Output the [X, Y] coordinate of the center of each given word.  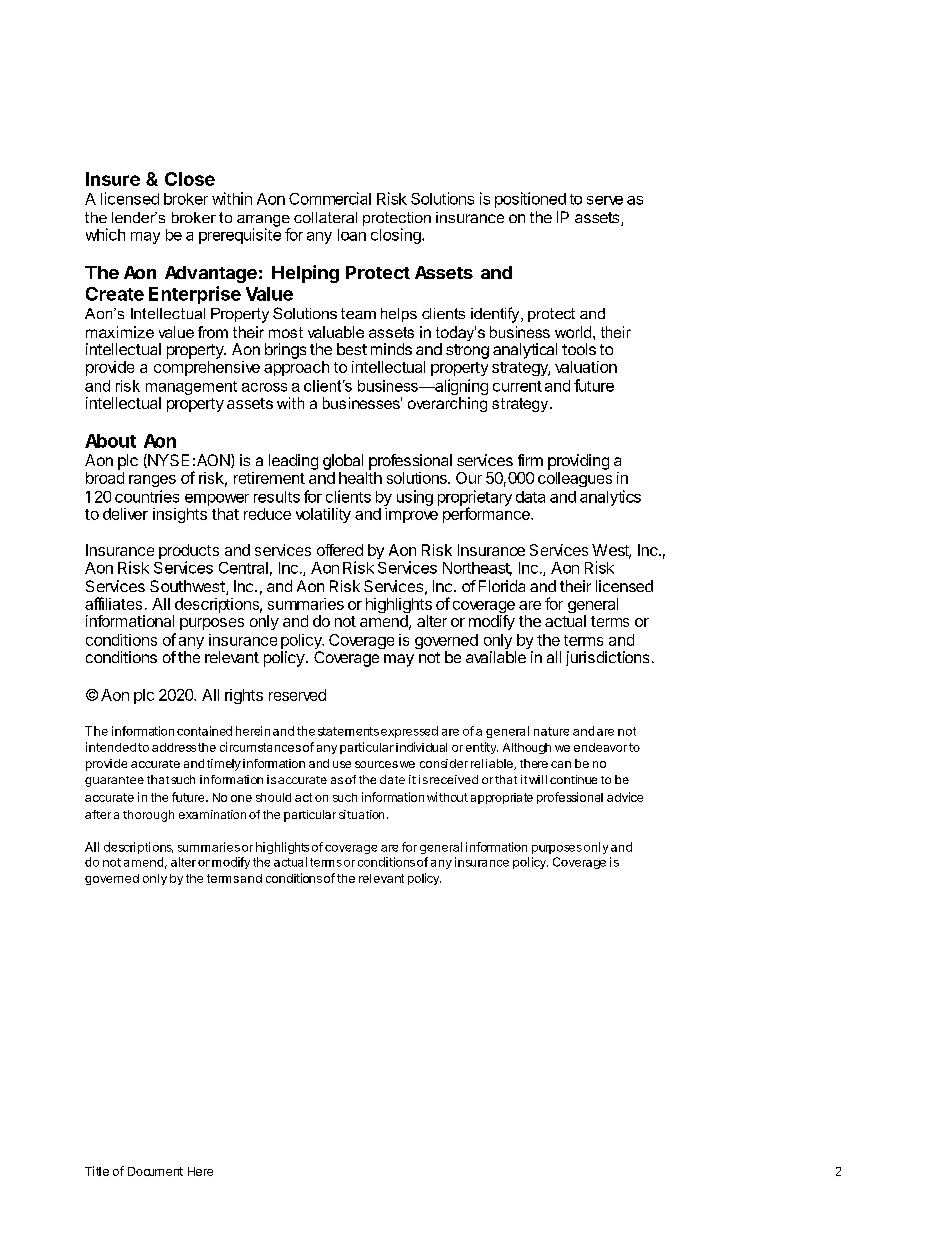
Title [97, 1171]
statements [348, 731]
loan [352, 235]
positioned [530, 200]
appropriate [502, 798]
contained [204, 731]
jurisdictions [607, 658]
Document [155, 1171]
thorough [148, 816]
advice [625, 797]
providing [578, 462]
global [343, 462]
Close [190, 179]
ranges [152, 481]
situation [361, 814]
